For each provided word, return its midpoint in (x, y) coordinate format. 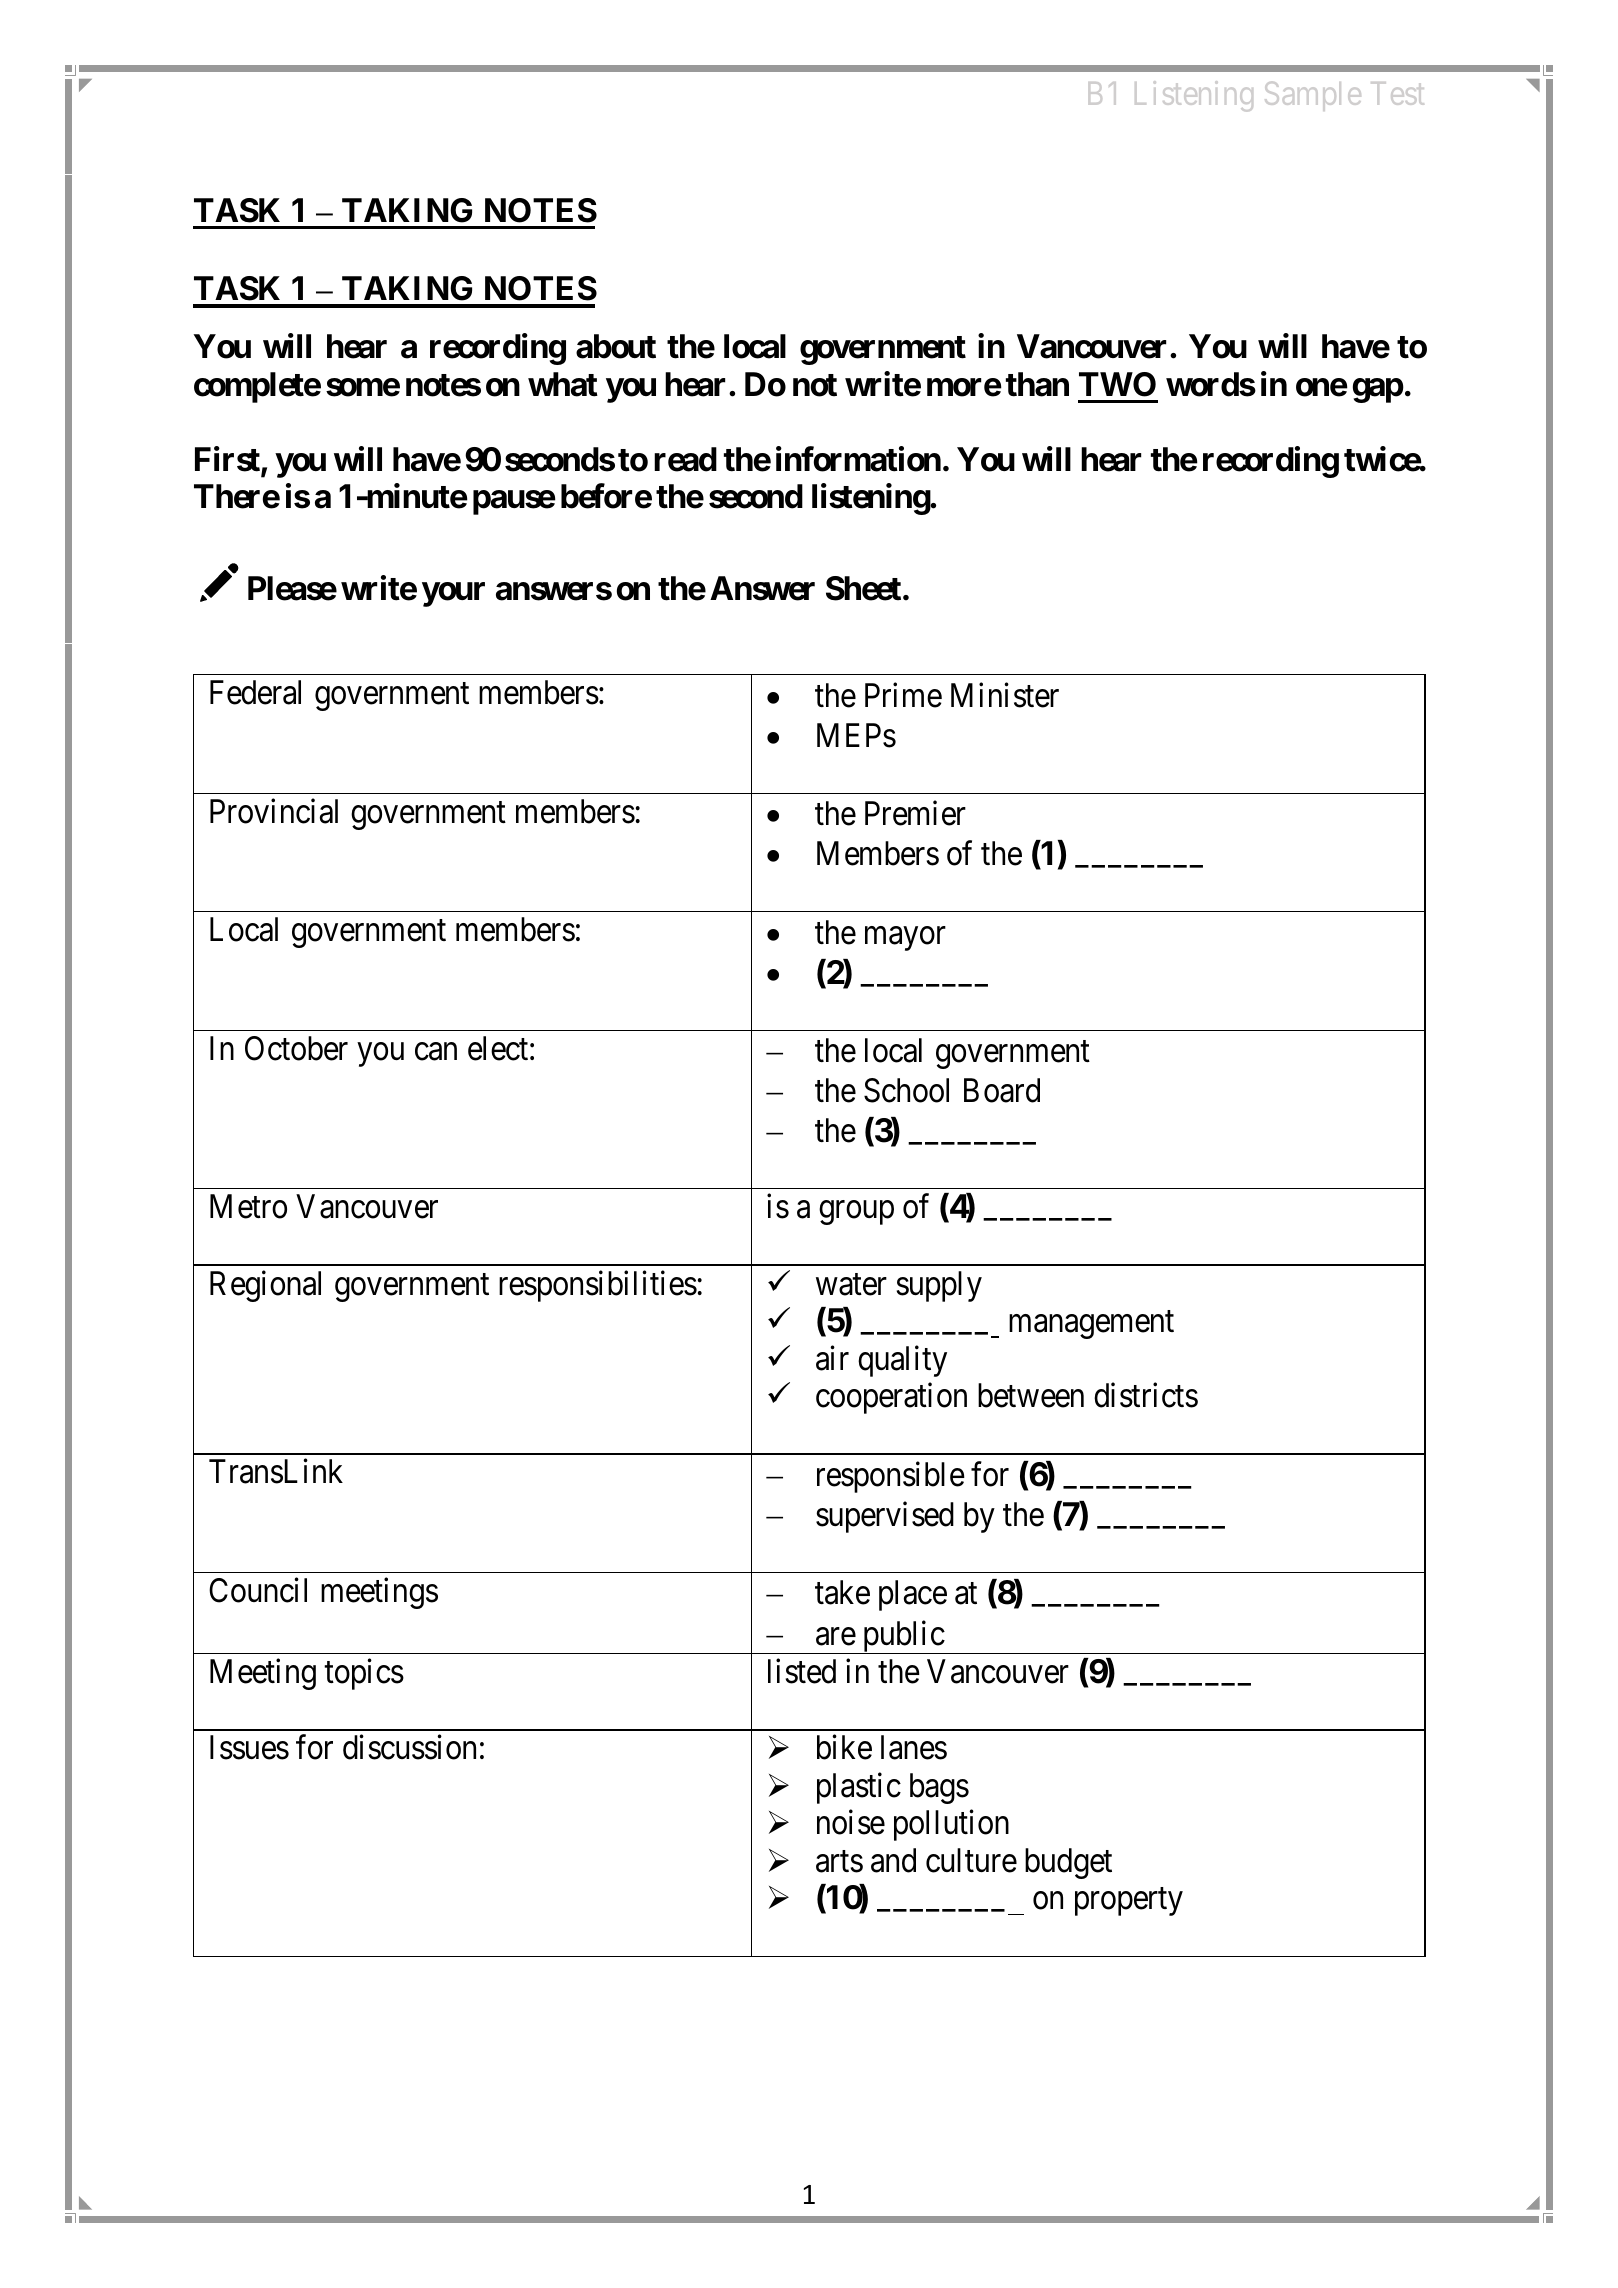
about (616, 346)
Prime (903, 695)
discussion (409, 1747)
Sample (1313, 96)
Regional (265, 1286)
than (1037, 384)
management (1091, 1325)
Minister (1005, 695)
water (851, 1285)
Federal (255, 692)
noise (851, 1822)
